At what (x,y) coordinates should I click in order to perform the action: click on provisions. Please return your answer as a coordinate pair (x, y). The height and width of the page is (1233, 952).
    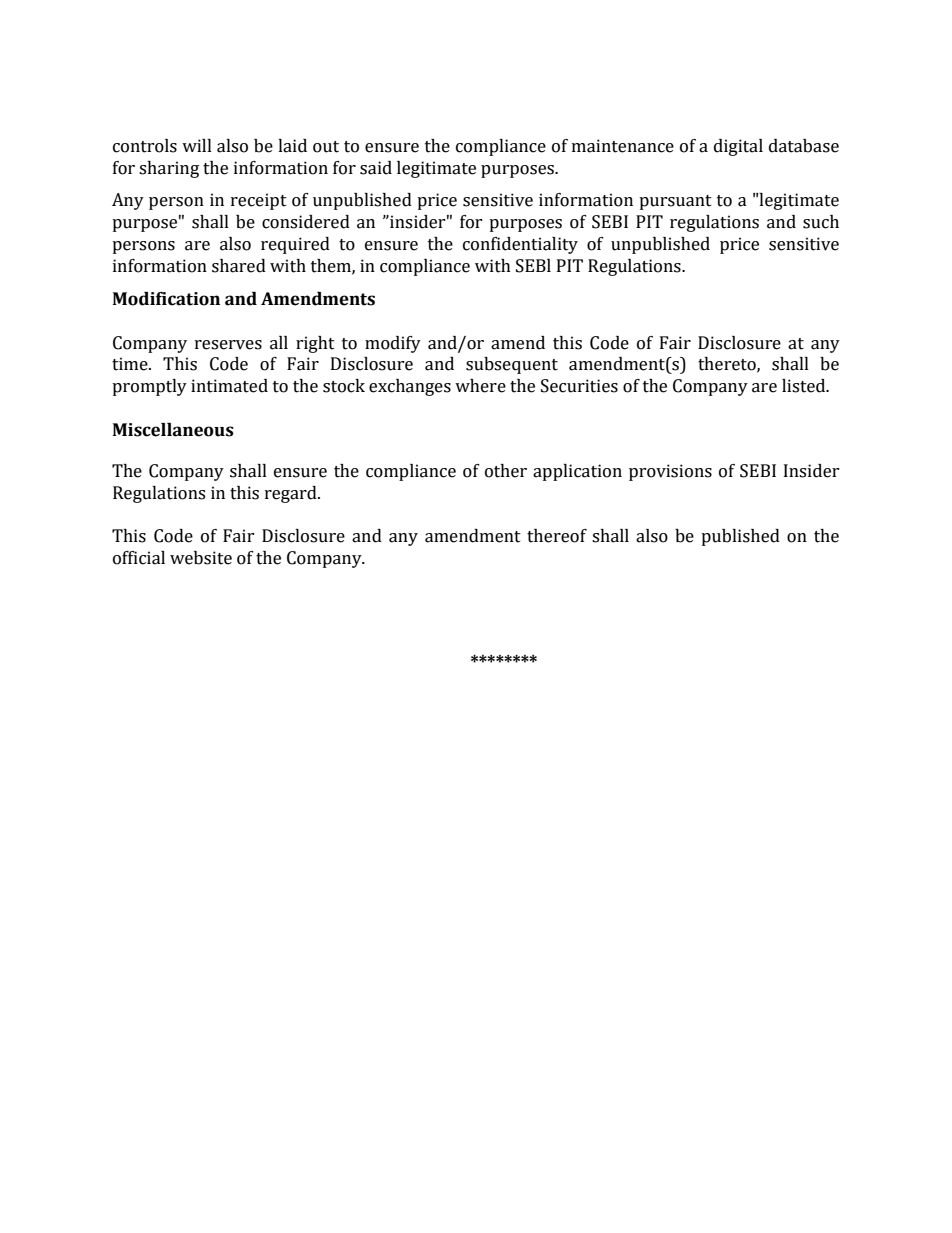
    Looking at the image, I should click on (670, 472).
